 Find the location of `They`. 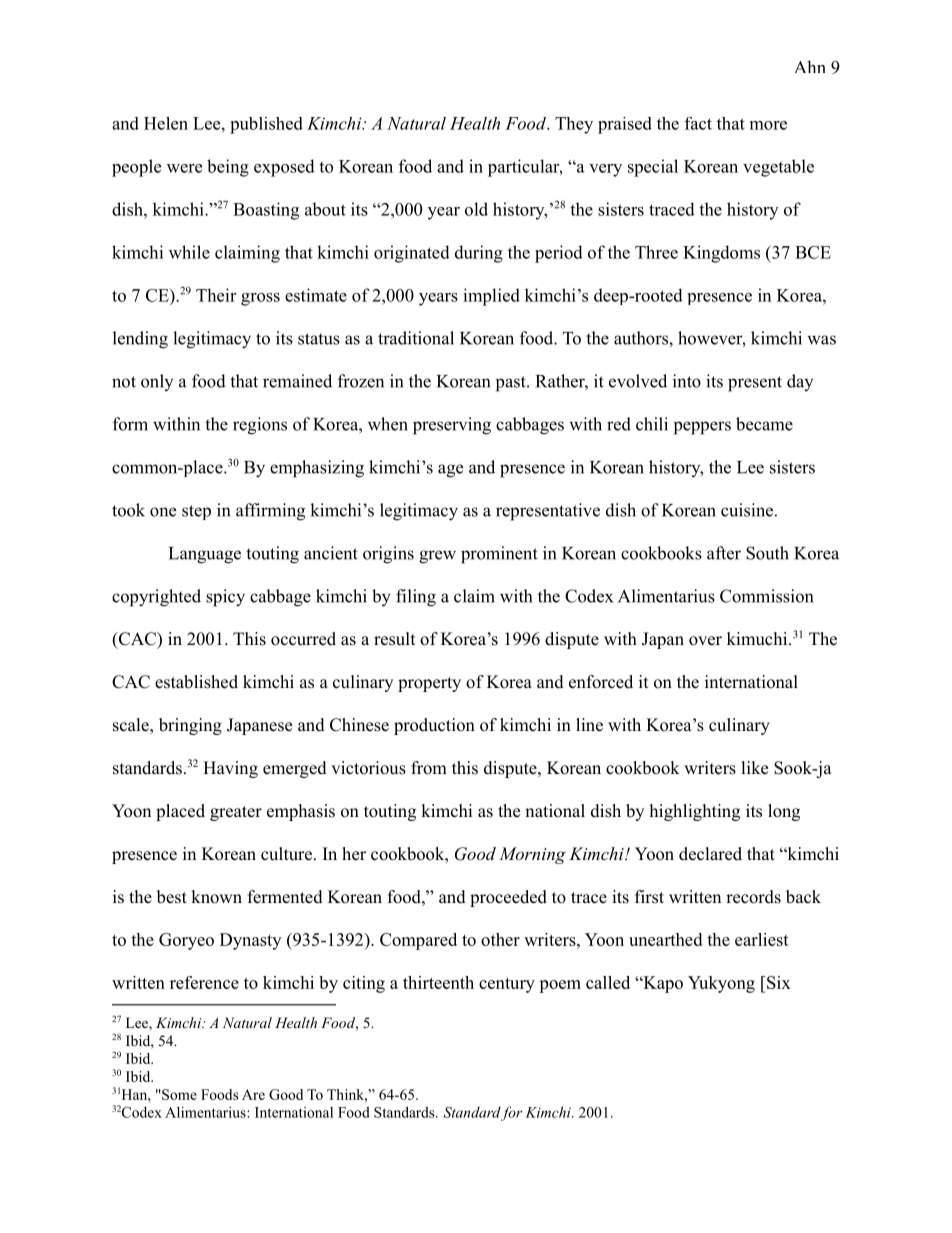

They is located at coordinates (574, 125).
